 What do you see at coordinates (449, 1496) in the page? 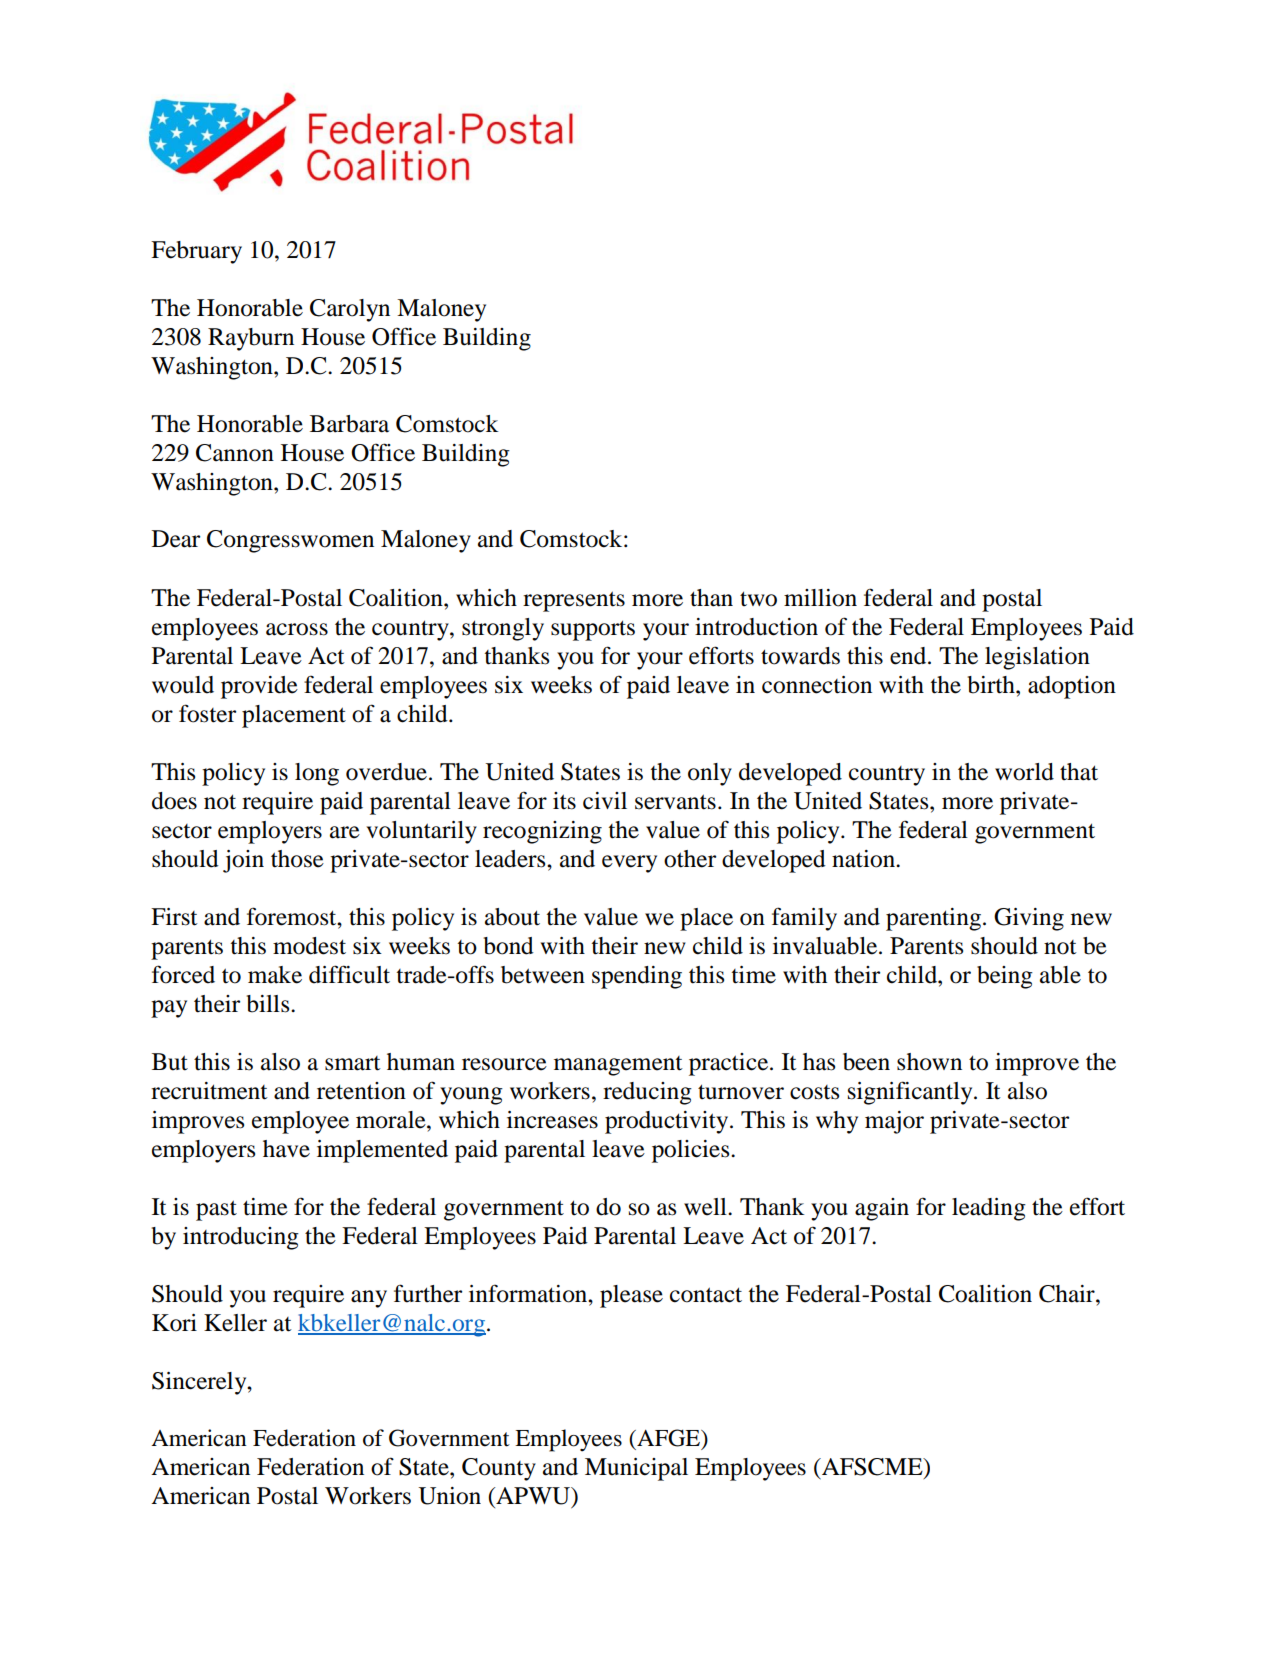
I see `Union` at bounding box center [449, 1496].
